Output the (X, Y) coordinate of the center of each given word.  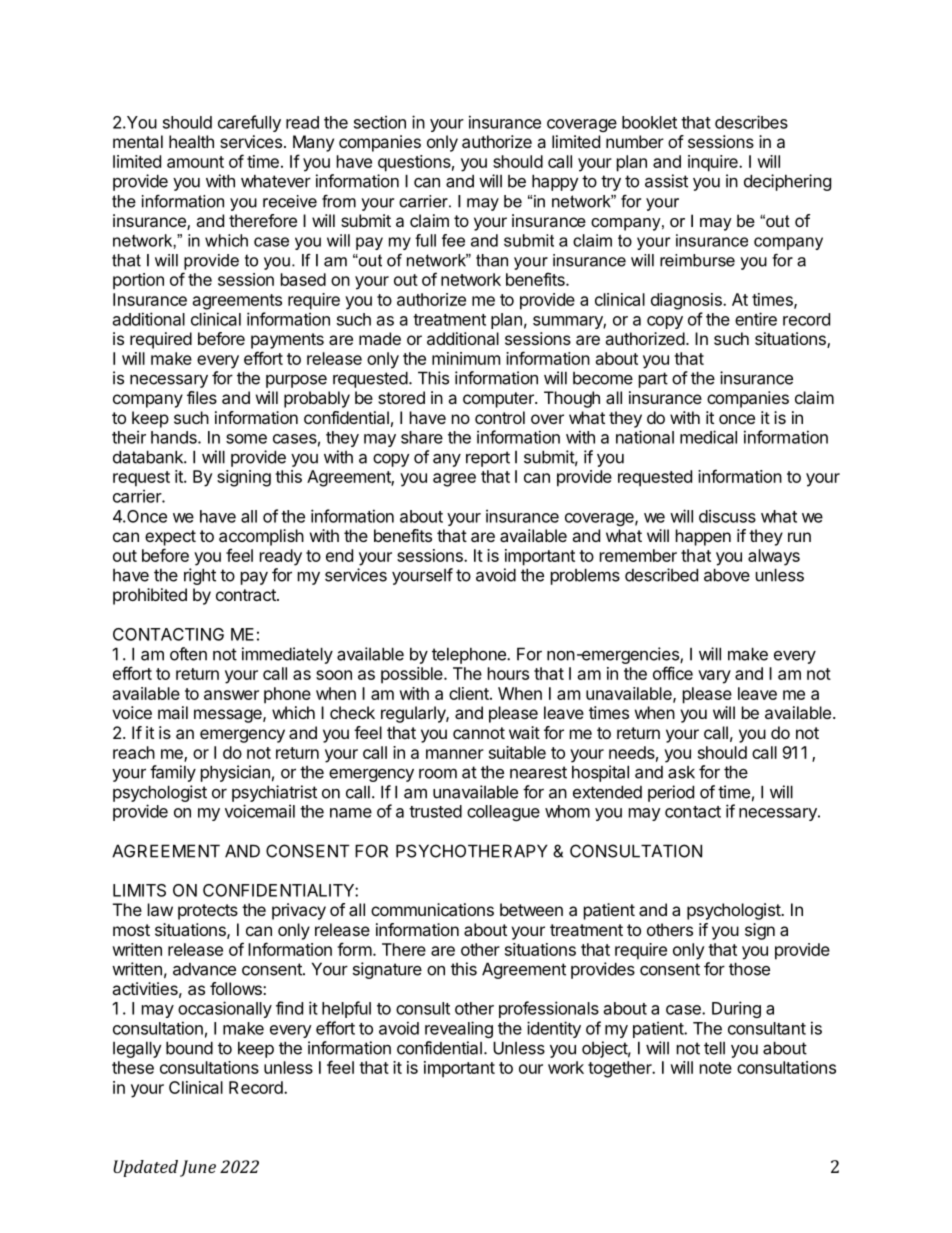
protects (208, 912)
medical (708, 437)
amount (195, 162)
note (716, 1068)
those (749, 969)
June (198, 1168)
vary (714, 677)
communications (432, 909)
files (202, 397)
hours (508, 673)
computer (499, 400)
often (188, 654)
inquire (714, 163)
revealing (459, 1029)
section (380, 122)
